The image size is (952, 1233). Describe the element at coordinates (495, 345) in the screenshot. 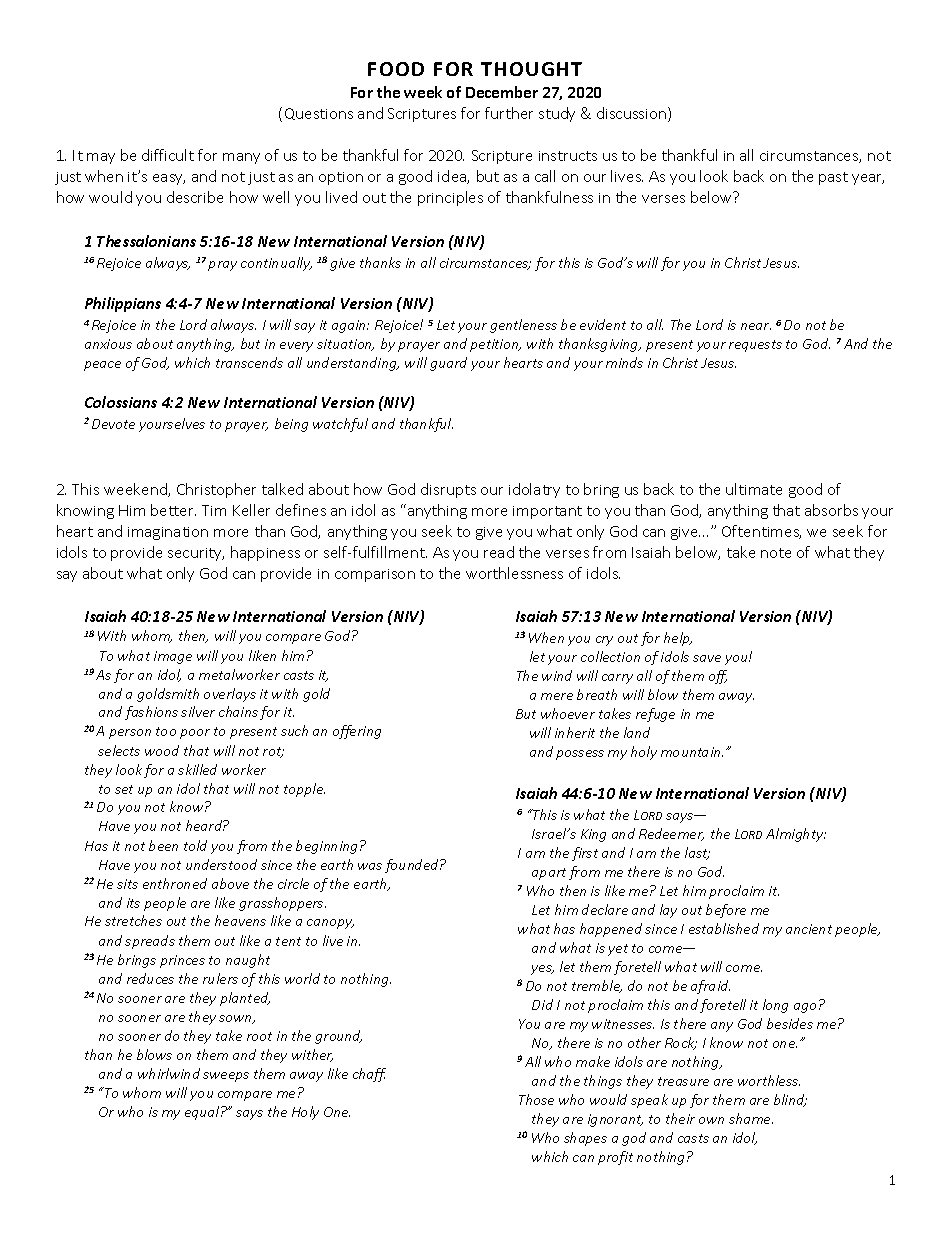

I see `petition` at that location.
